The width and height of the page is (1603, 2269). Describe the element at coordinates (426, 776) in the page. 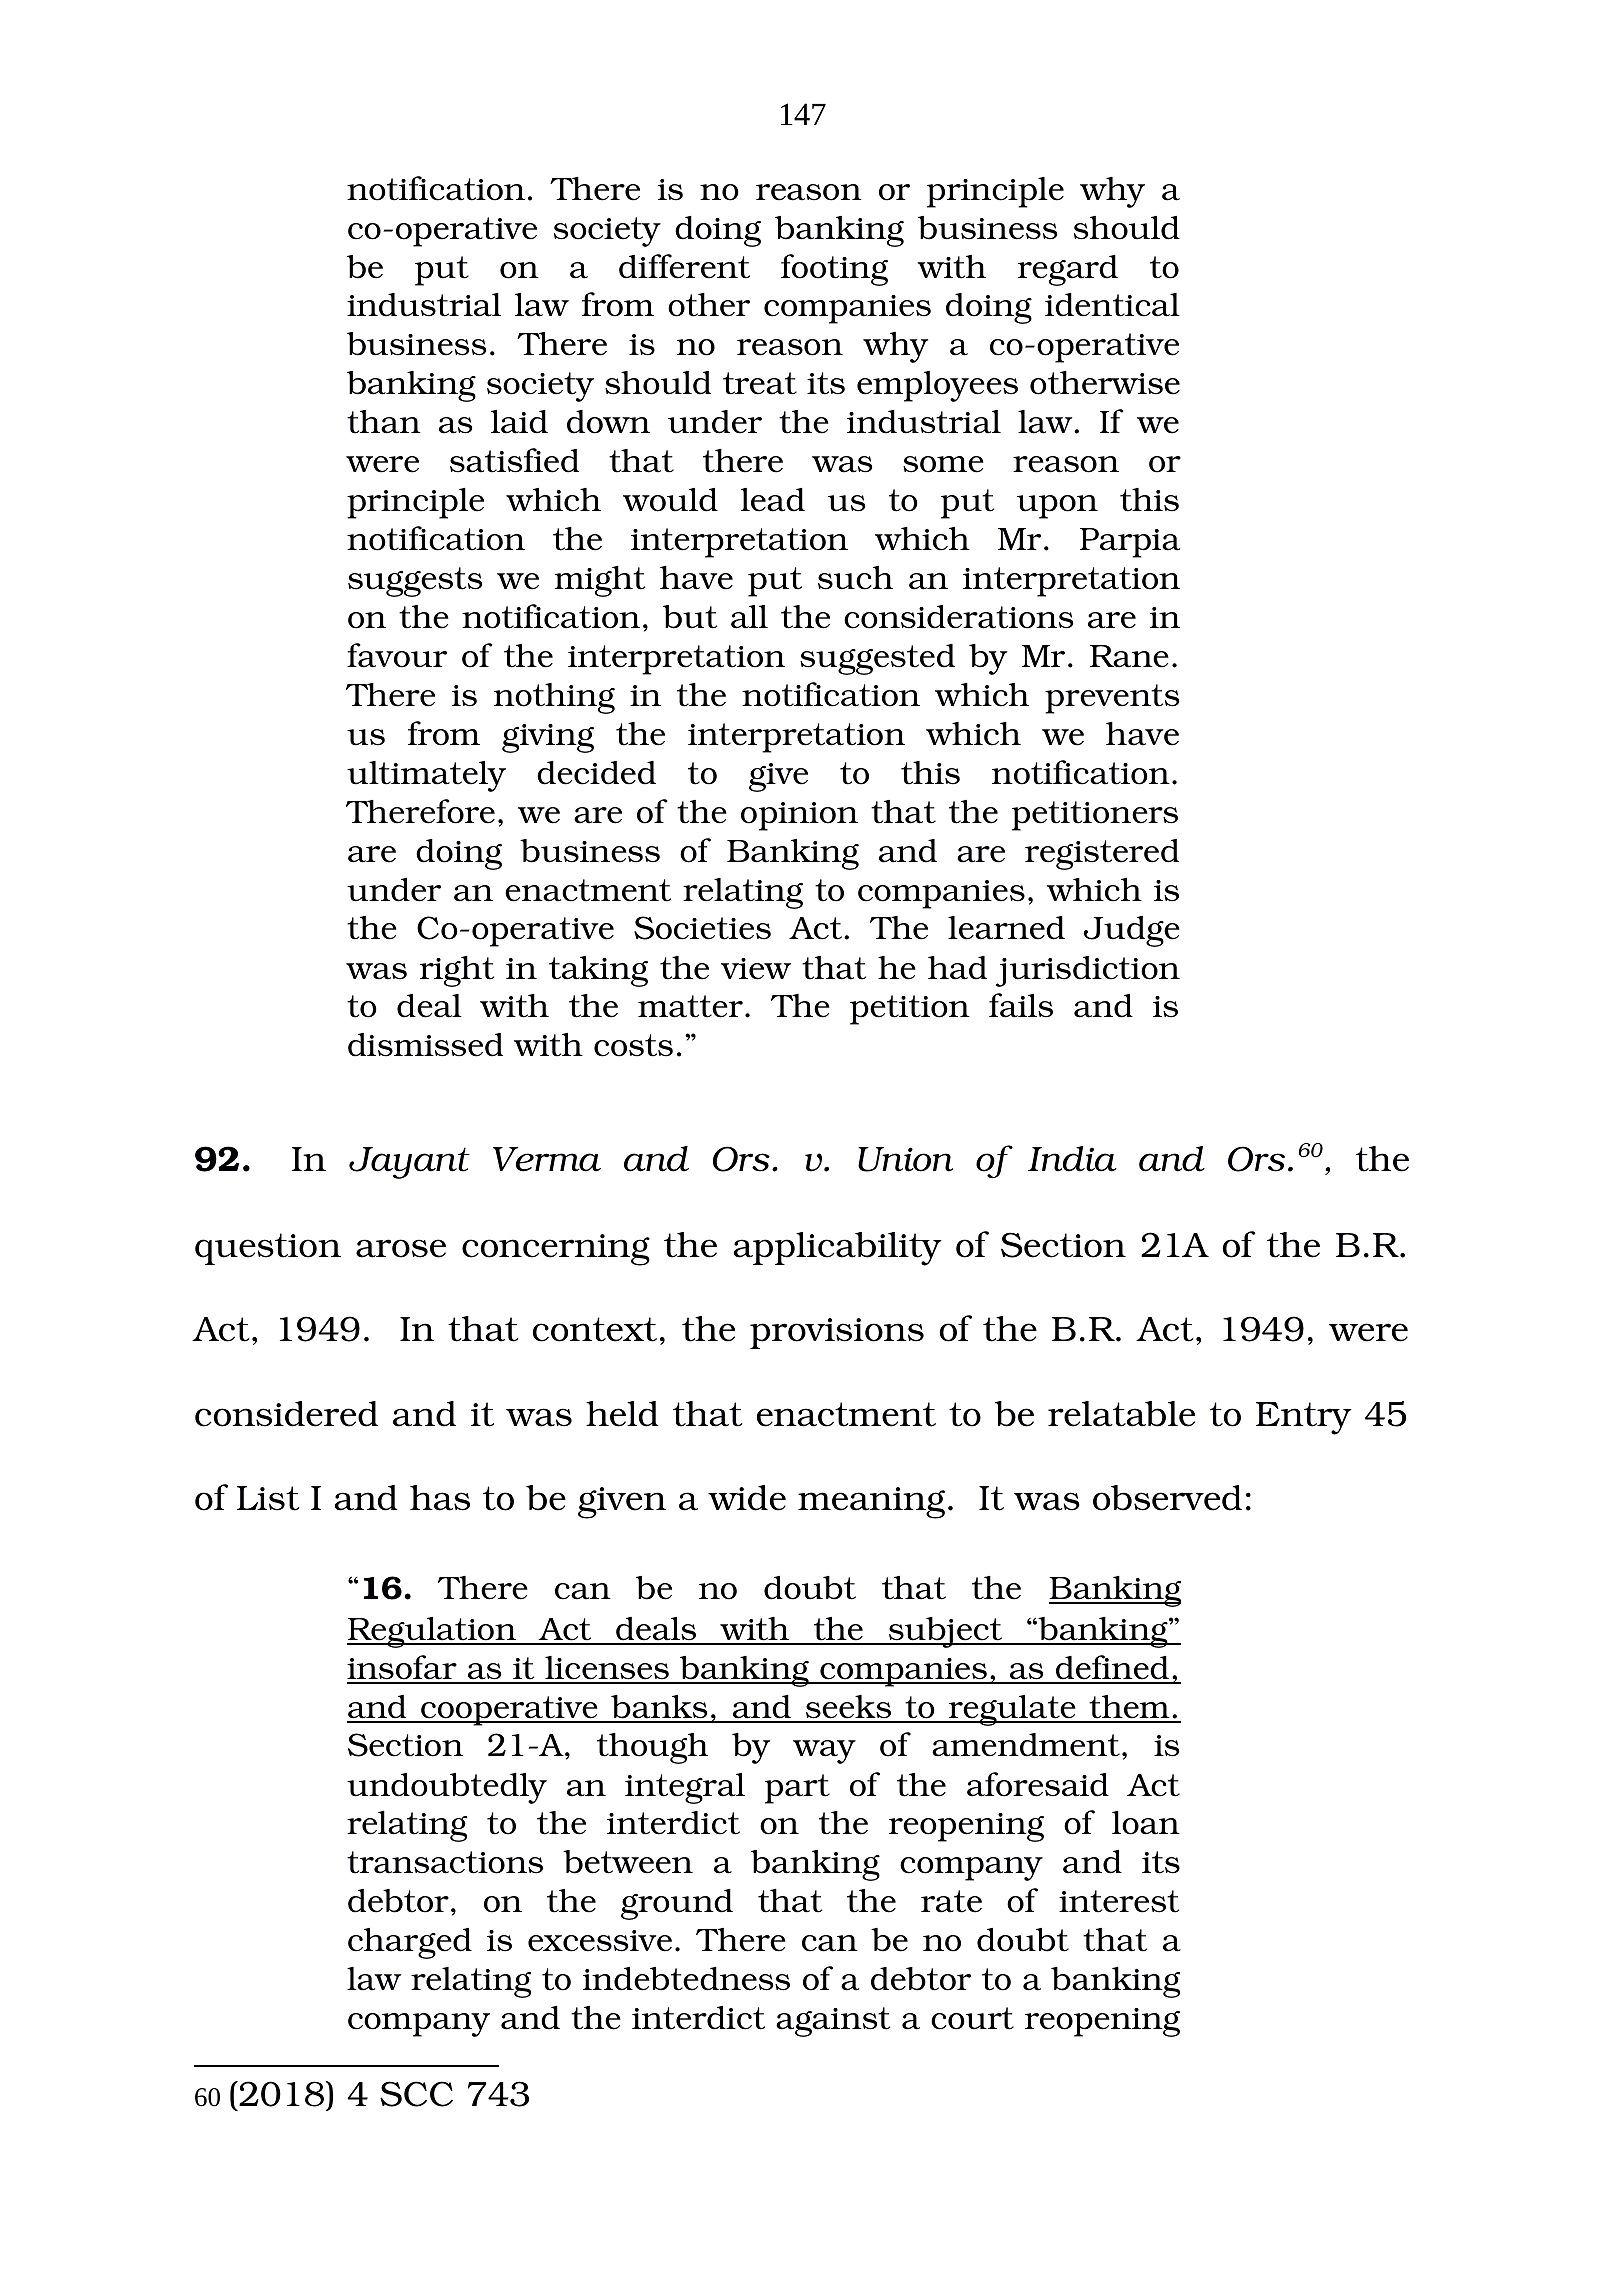

I see `ultimately` at that location.
